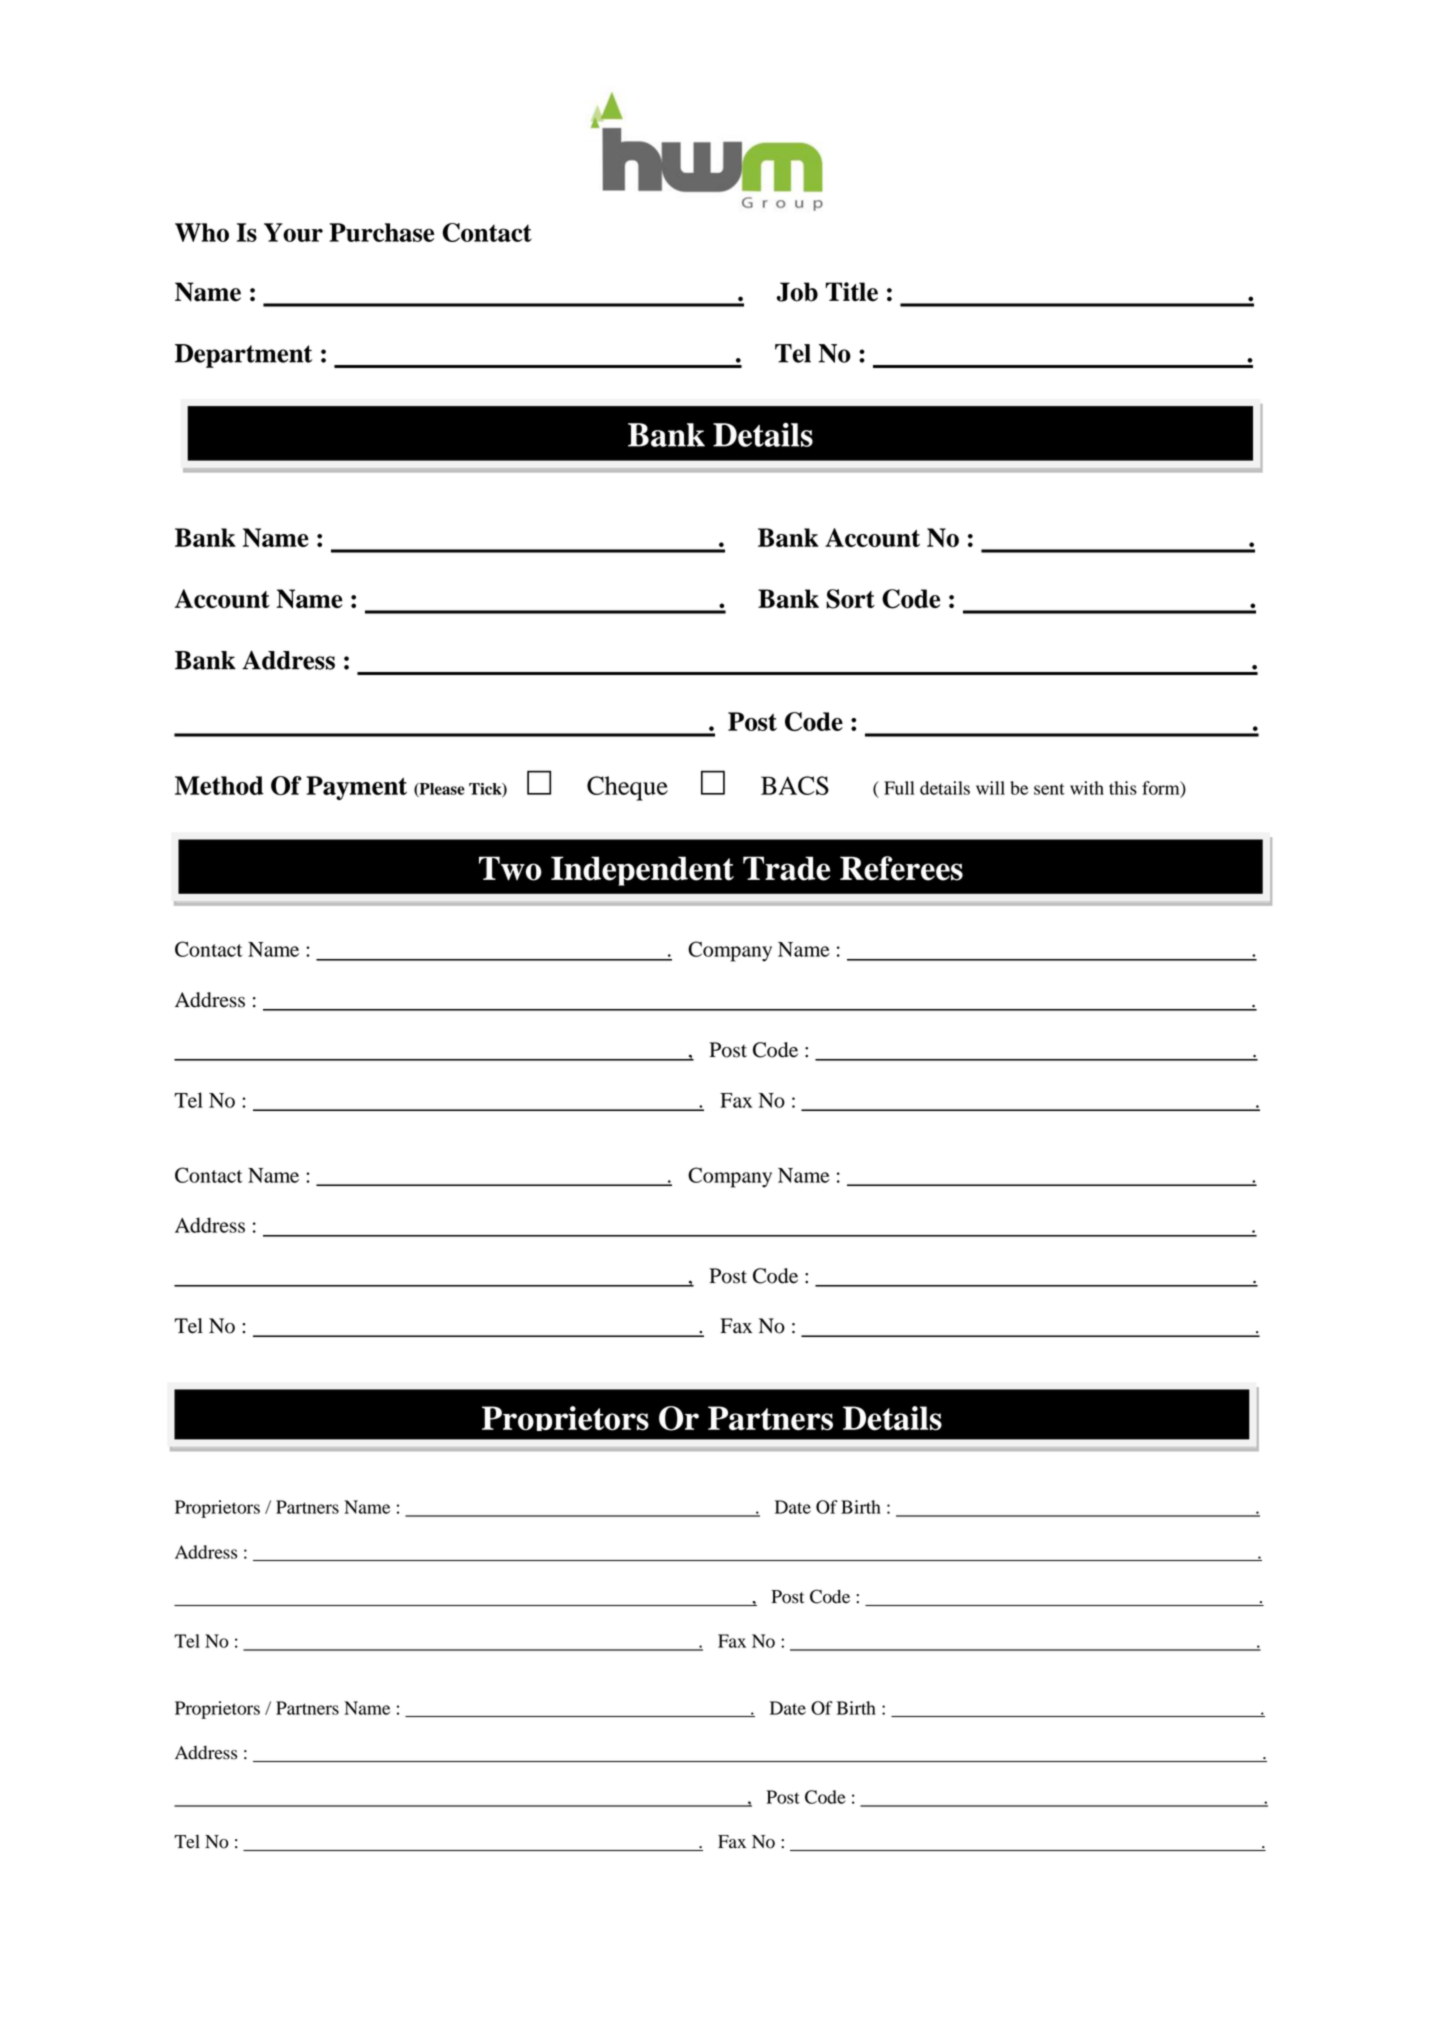  Describe the element at coordinates (293, 232) in the screenshot. I see `Your` at that location.
